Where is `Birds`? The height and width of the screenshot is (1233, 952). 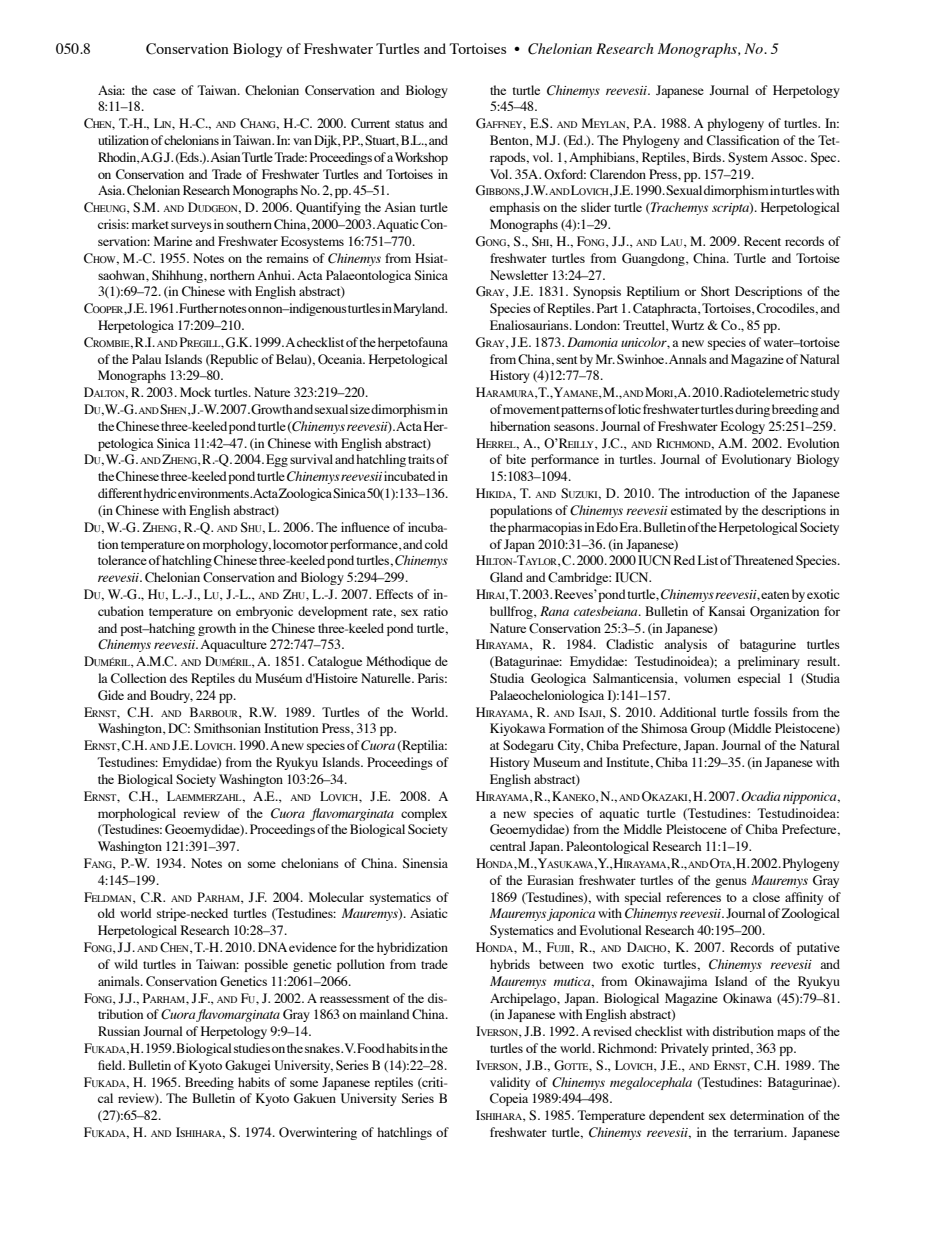
Birds is located at coordinates (708, 157).
